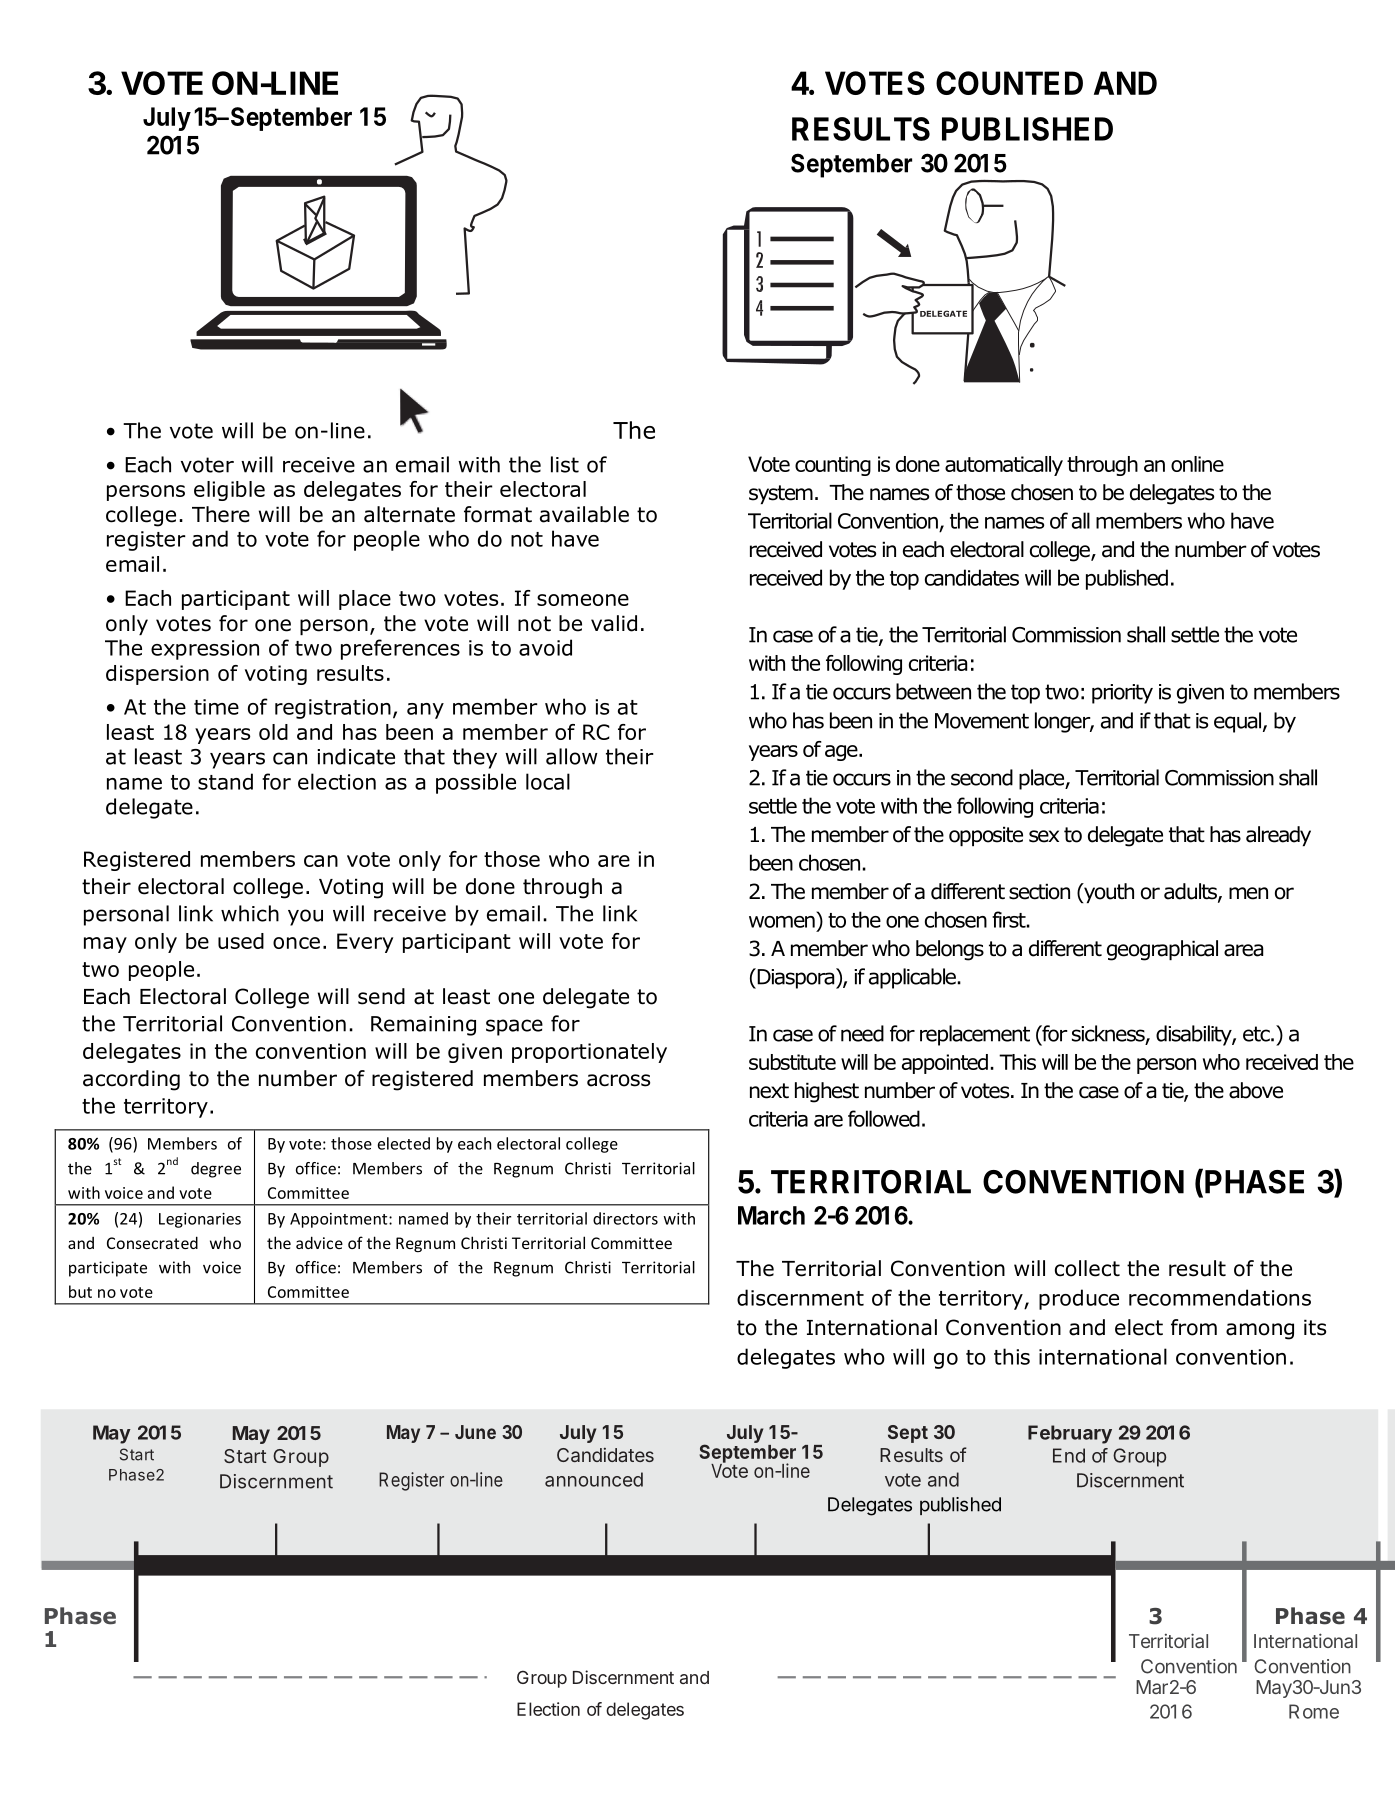 The width and height of the screenshot is (1395, 1805). What do you see at coordinates (1256, 1090) in the screenshot?
I see `above` at bounding box center [1256, 1090].
